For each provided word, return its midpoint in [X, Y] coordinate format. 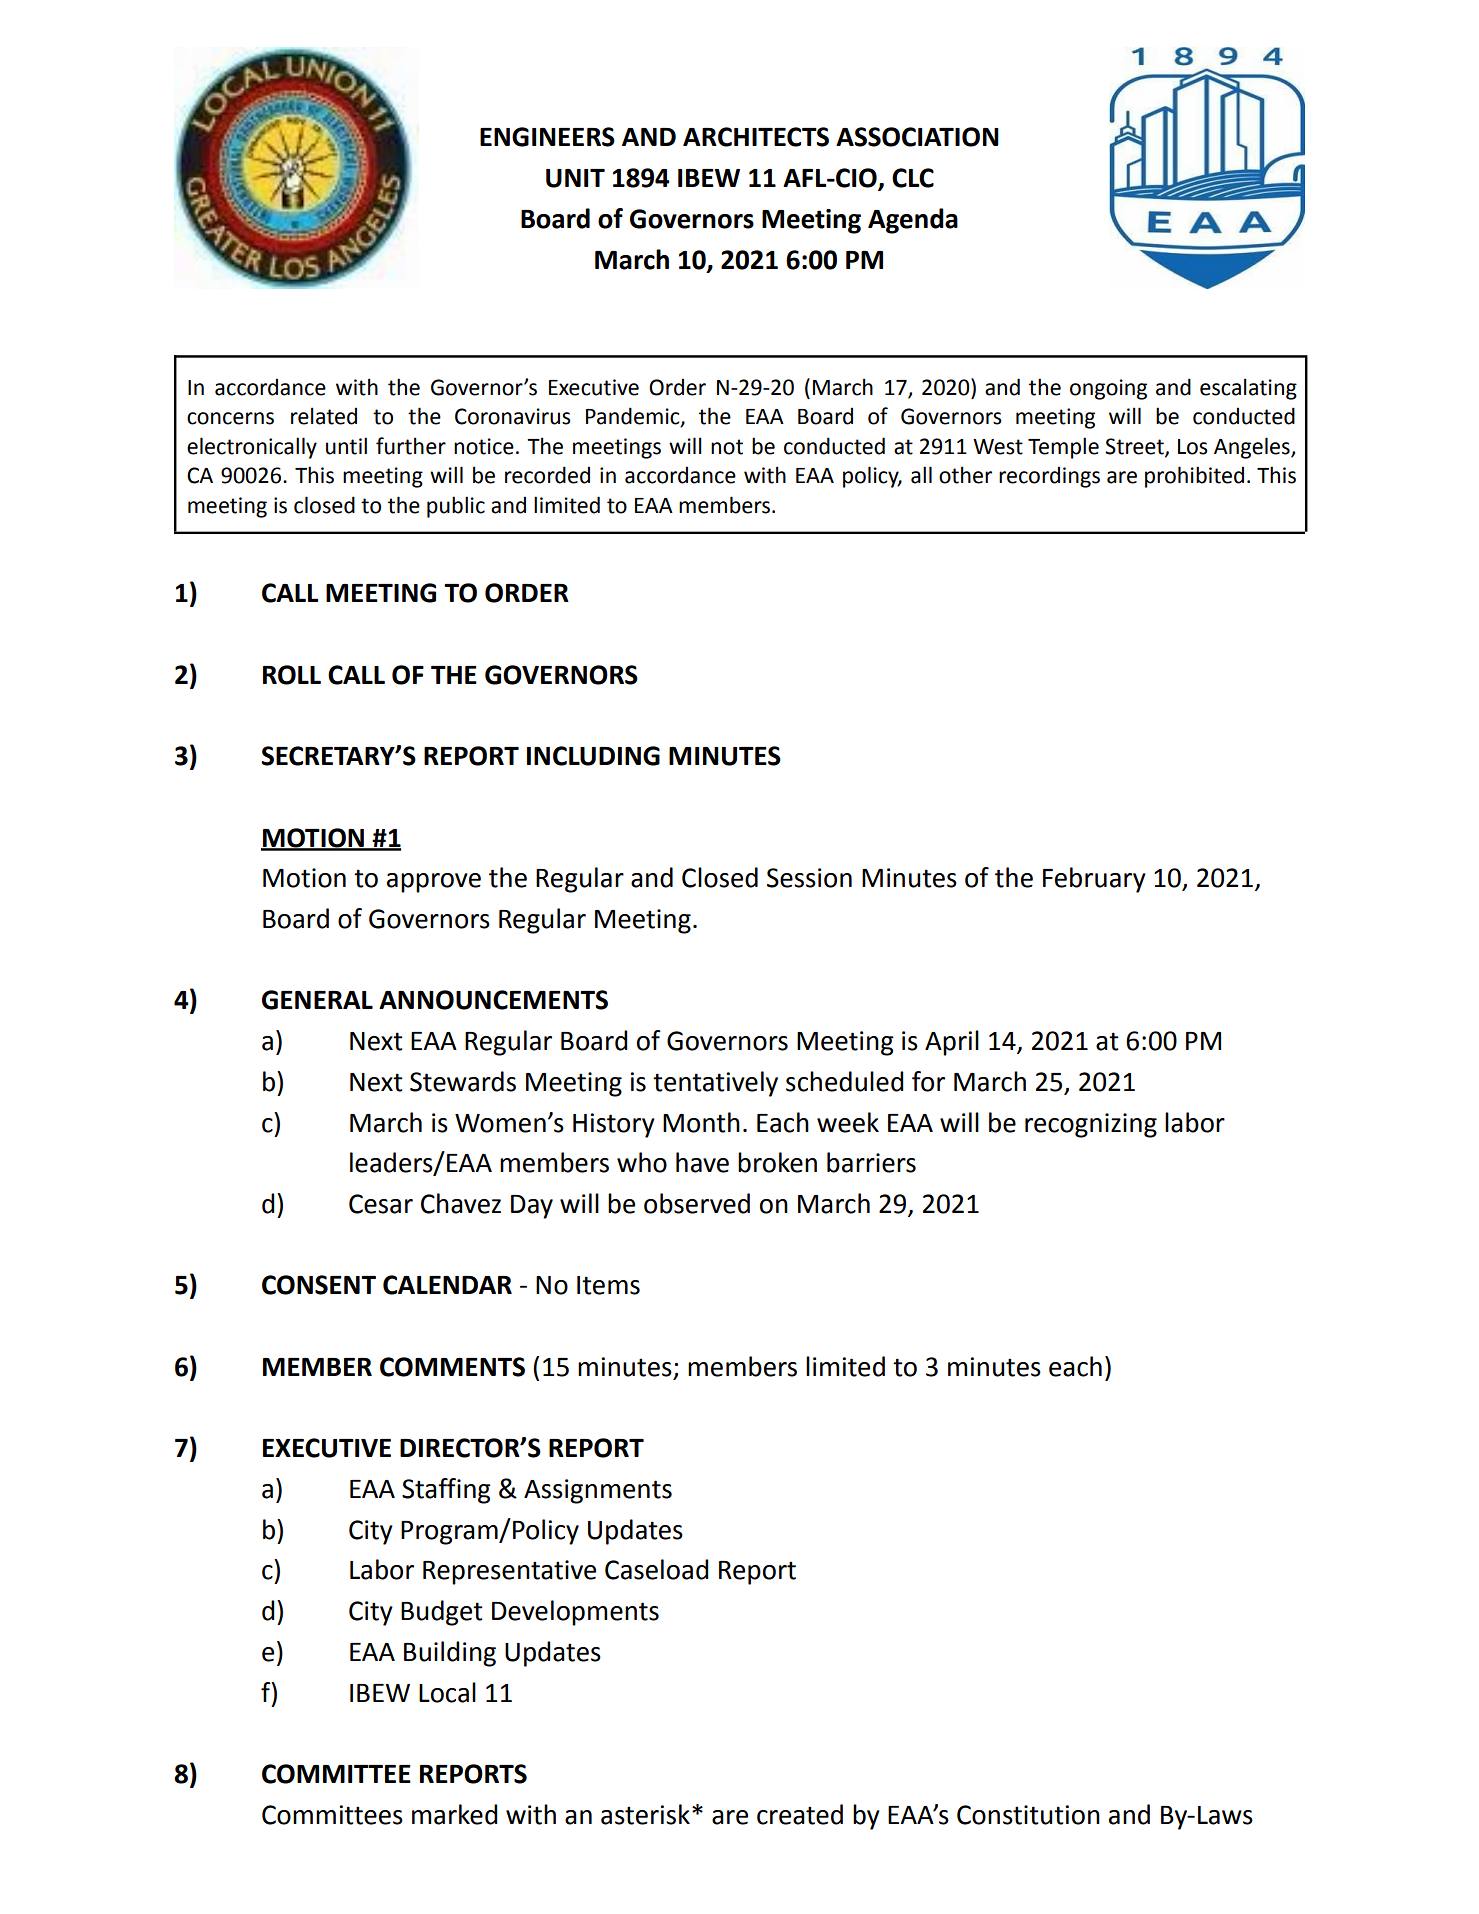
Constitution [1028, 1815]
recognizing [1091, 1125]
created [800, 1814]
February [1094, 880]
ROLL [292, 675]
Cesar [381, 1204]
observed [697, 1203]
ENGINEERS [547, 137]
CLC [913, 178]
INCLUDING [593, 756]
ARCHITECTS [756, 137]
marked [455, 1814]
